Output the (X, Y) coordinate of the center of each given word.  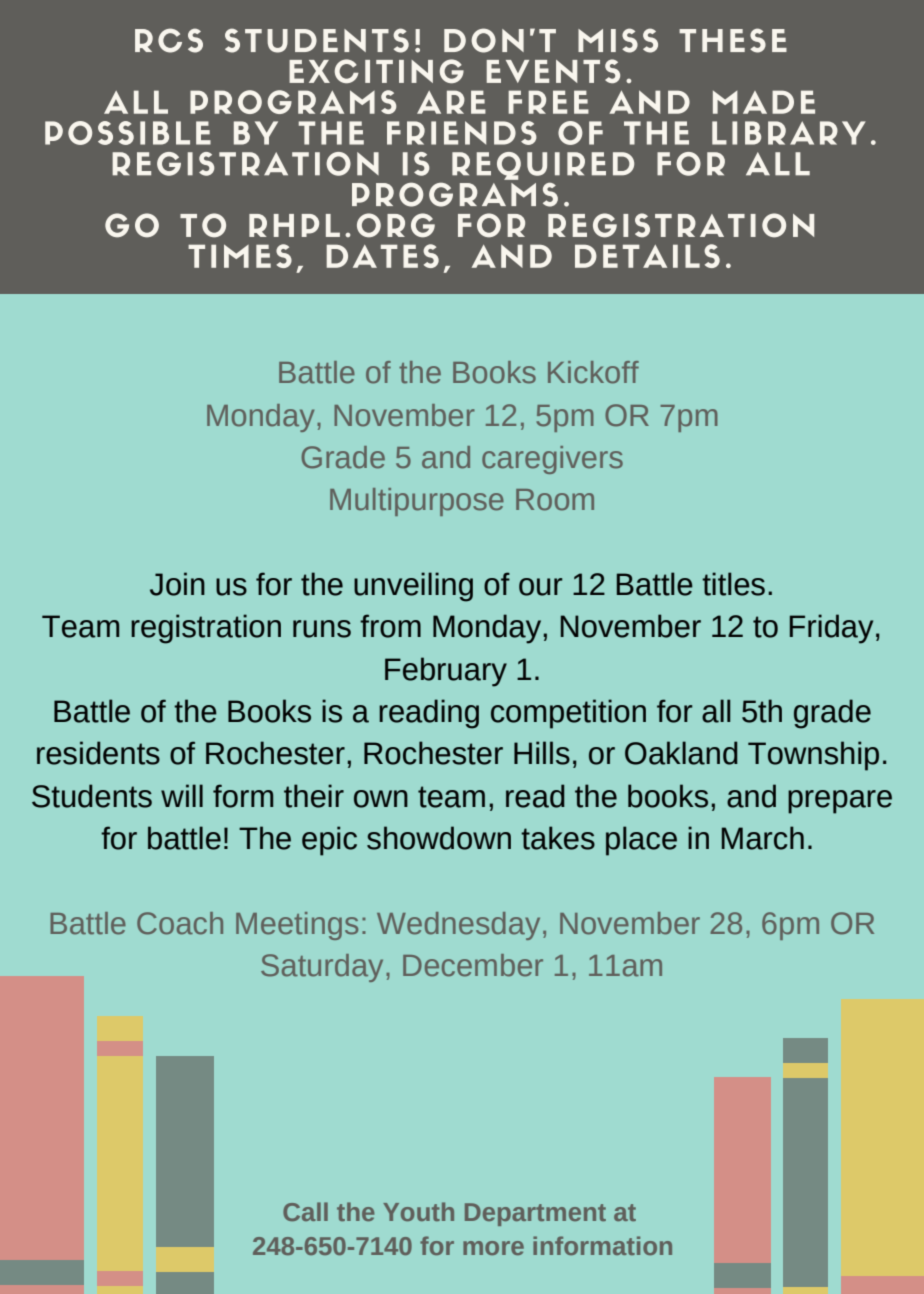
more (493, 1248)
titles (733, 584)
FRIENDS (462, 133)
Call (305, 1211)
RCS (169, 40)
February (446, 672)
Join (177, 584)
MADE (764, 102)
